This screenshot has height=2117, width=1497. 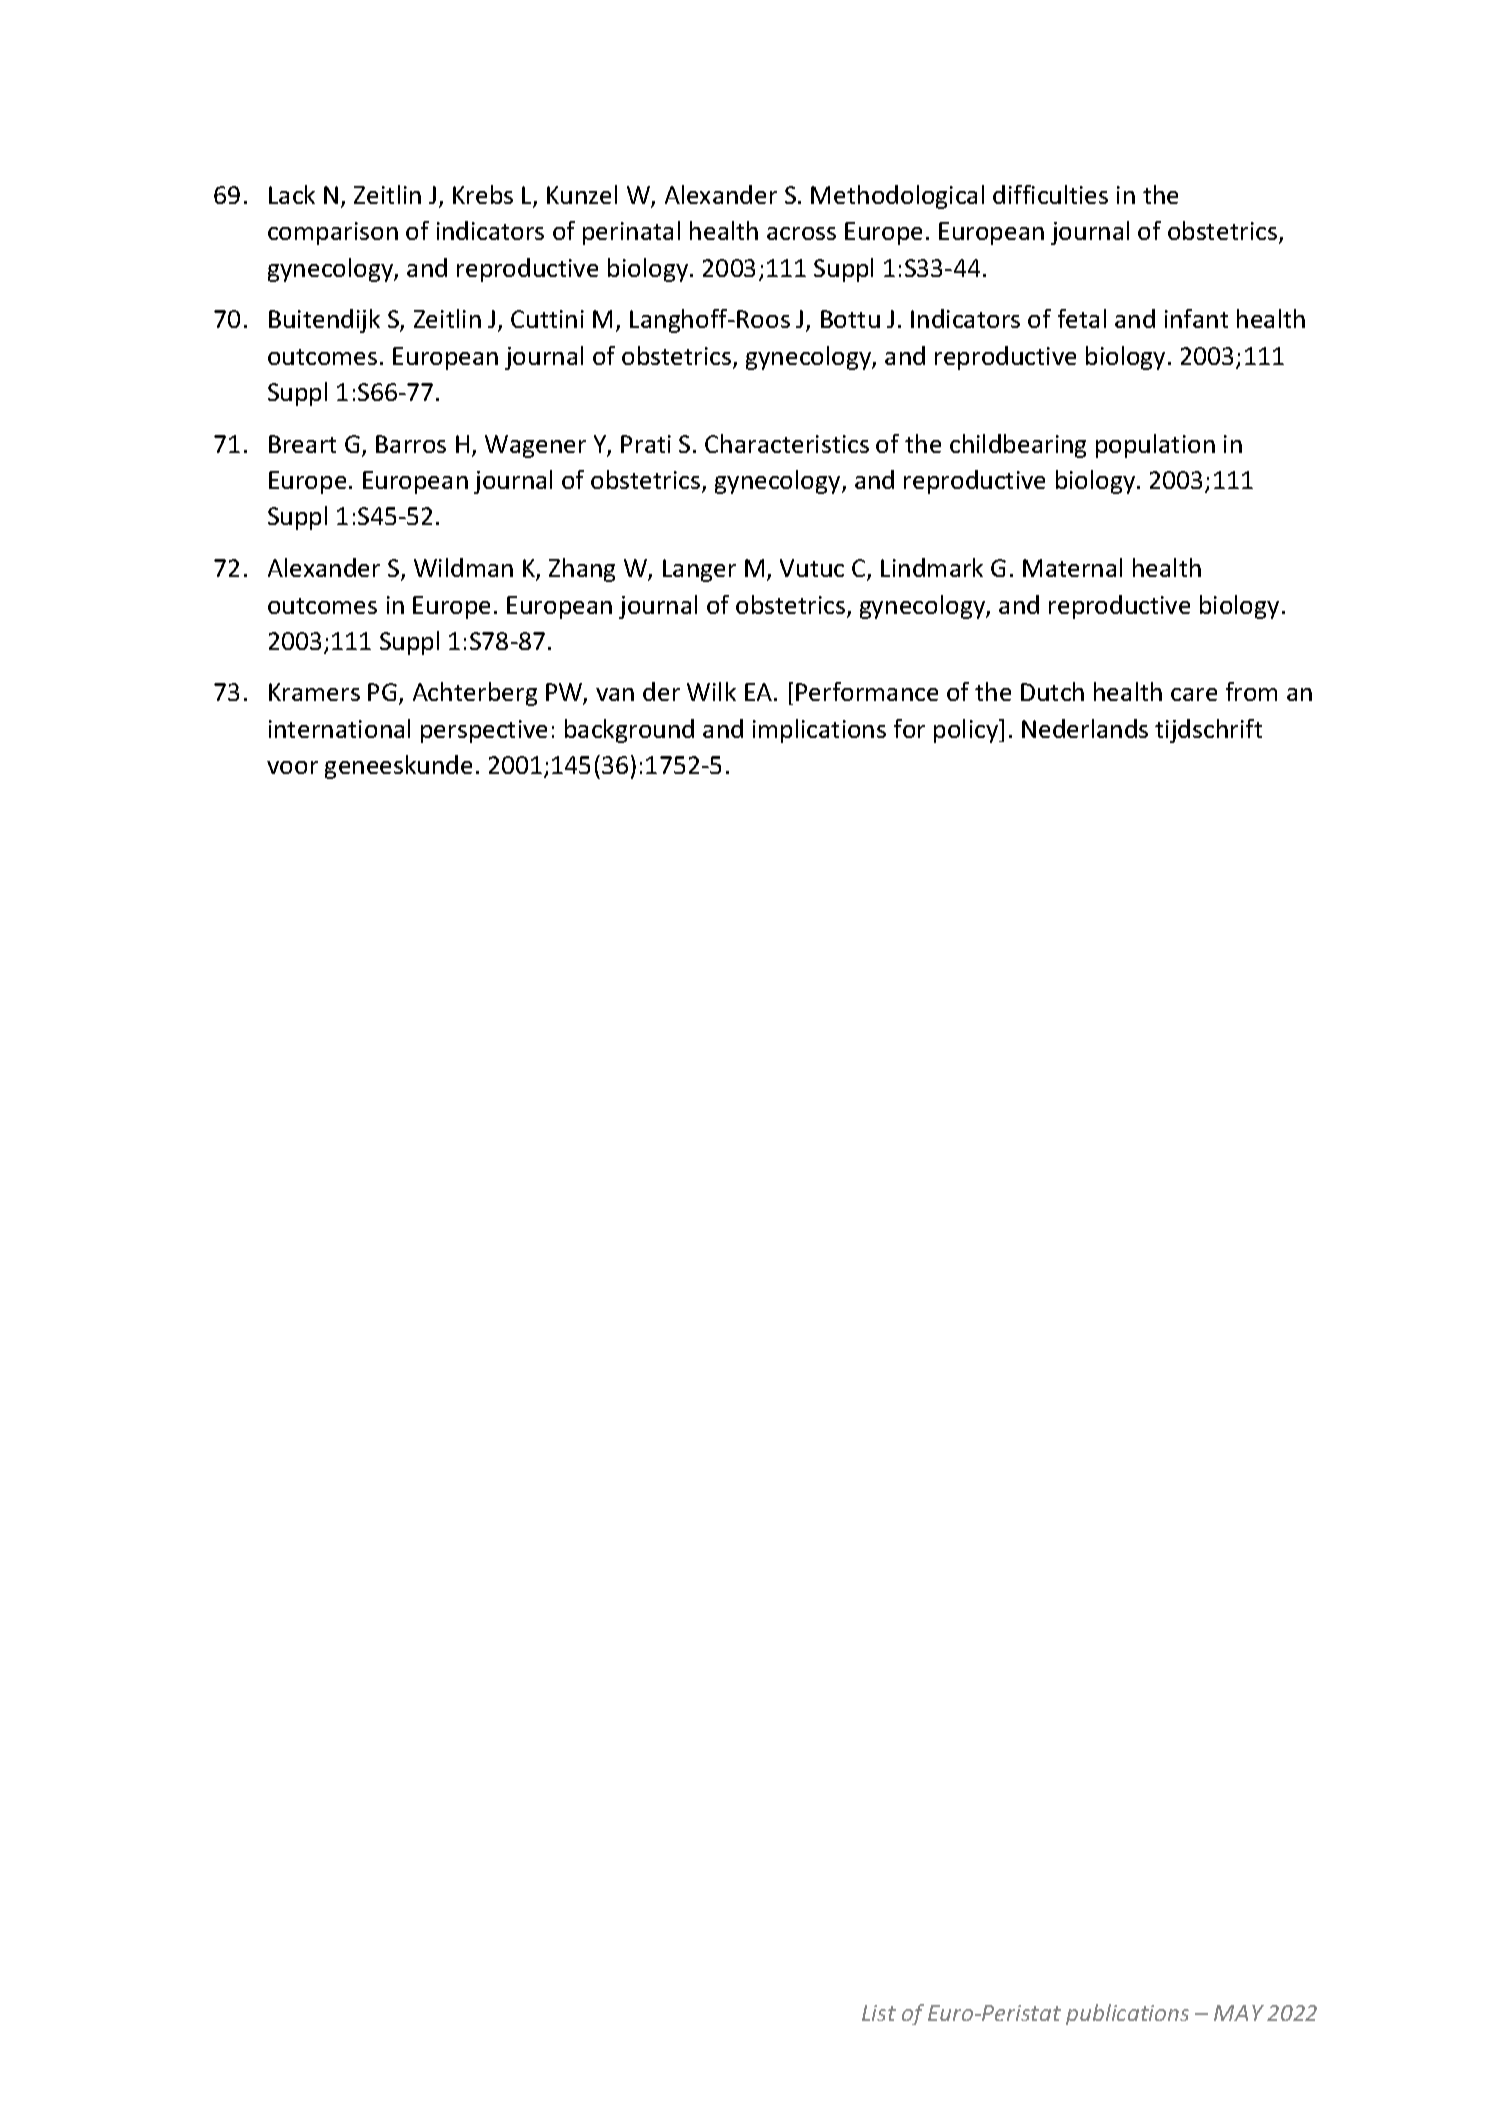 What do you see at coordinates (1127, 2014) in the screenshot?
I see `publications` at bounding box center [1127, 2014].
